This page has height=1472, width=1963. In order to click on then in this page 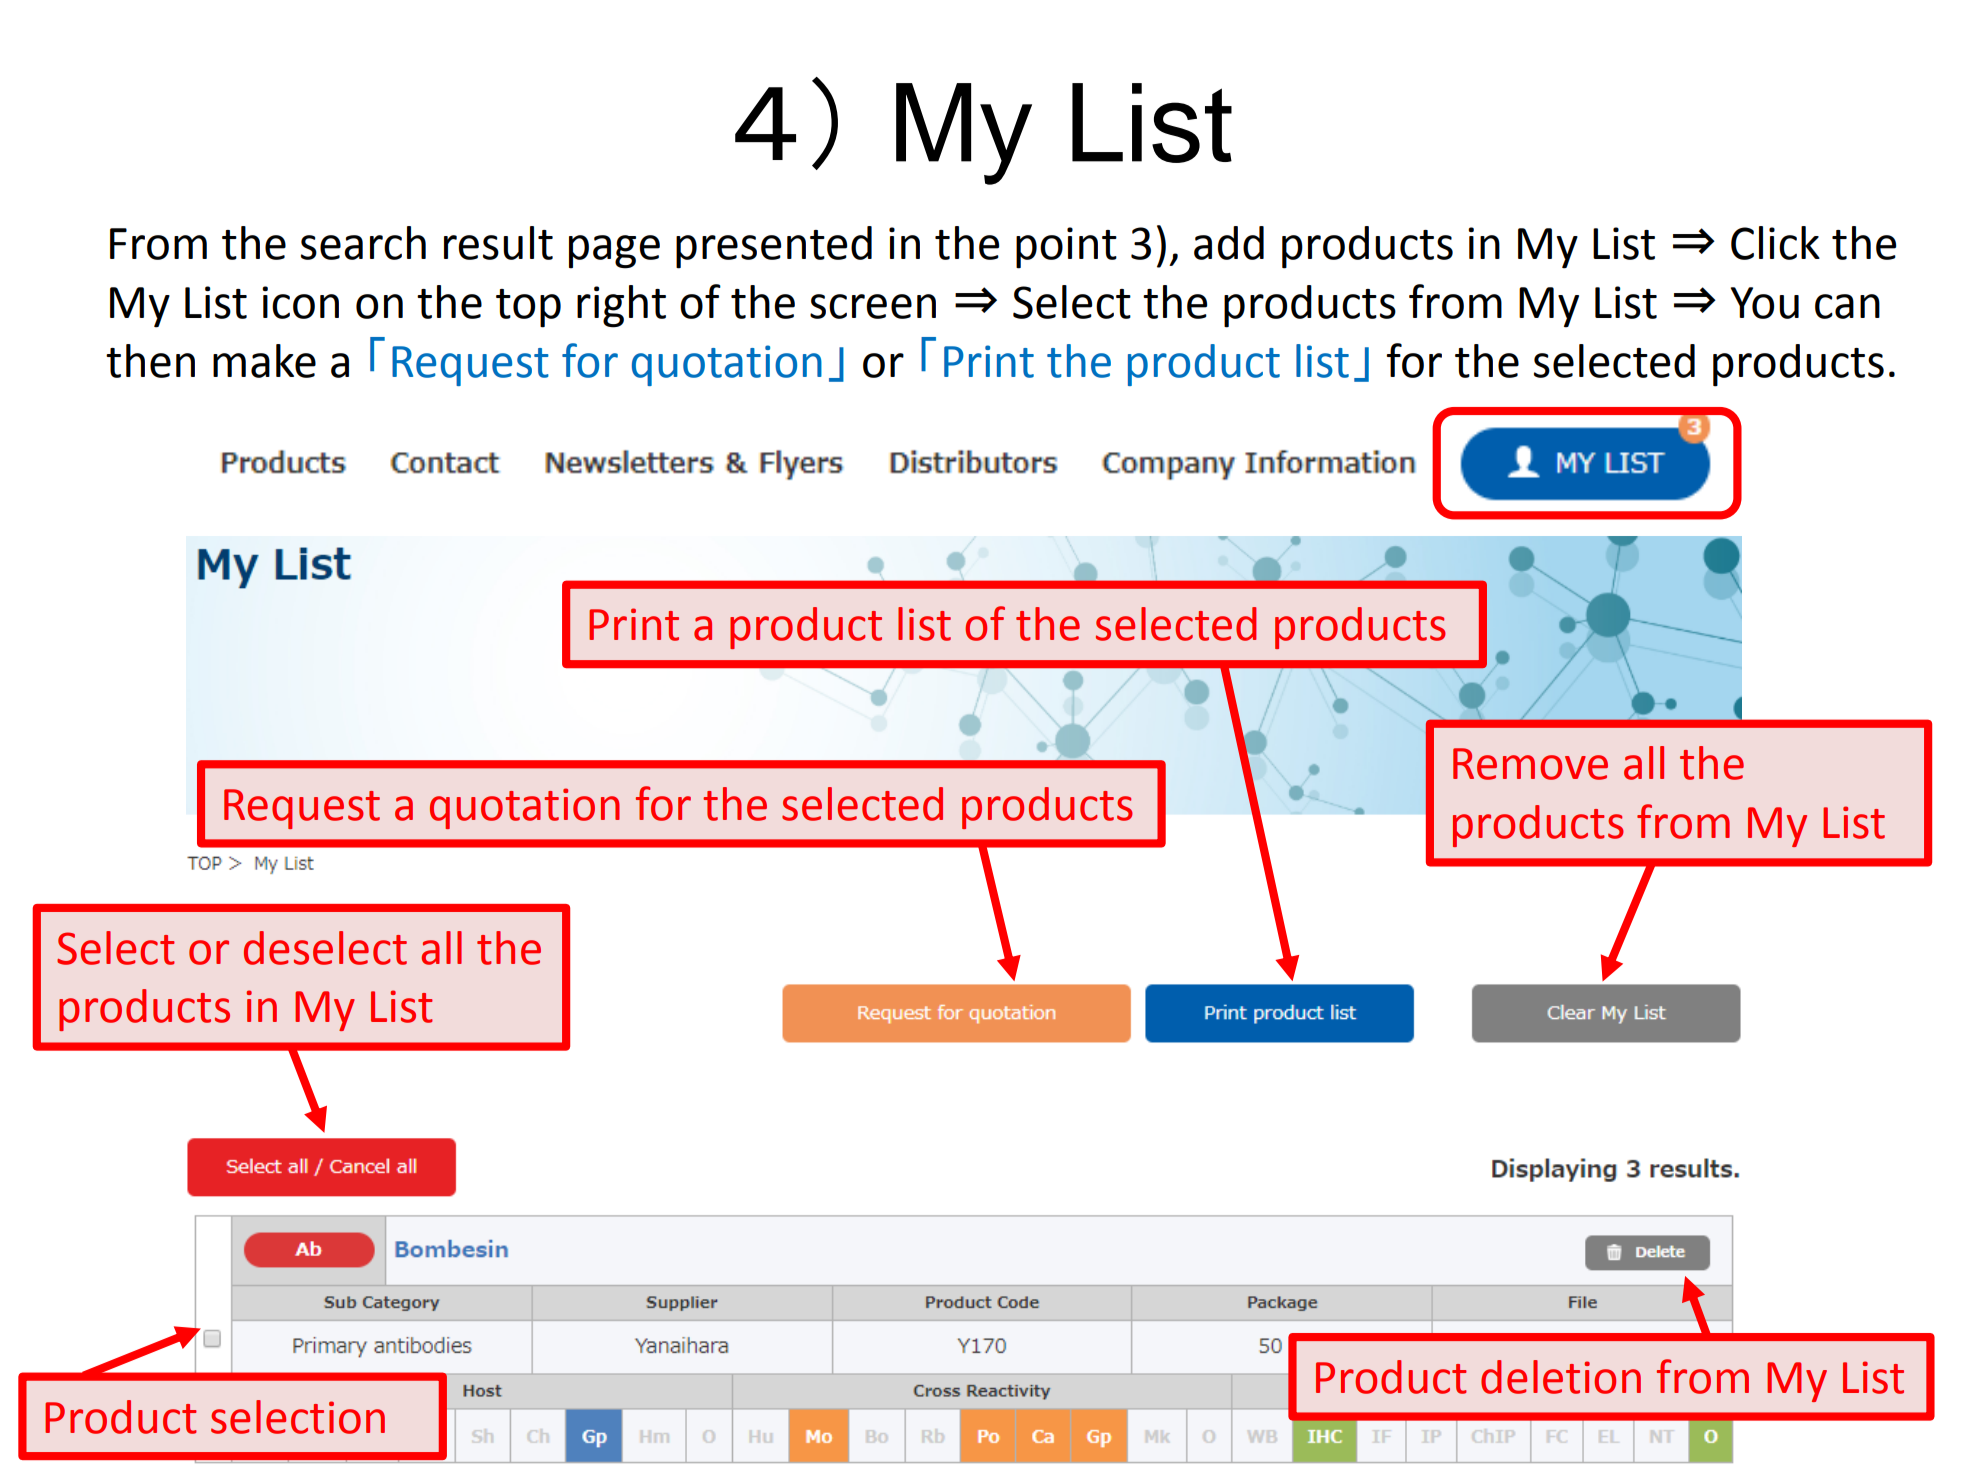, I will do `click(150, 361)`.
